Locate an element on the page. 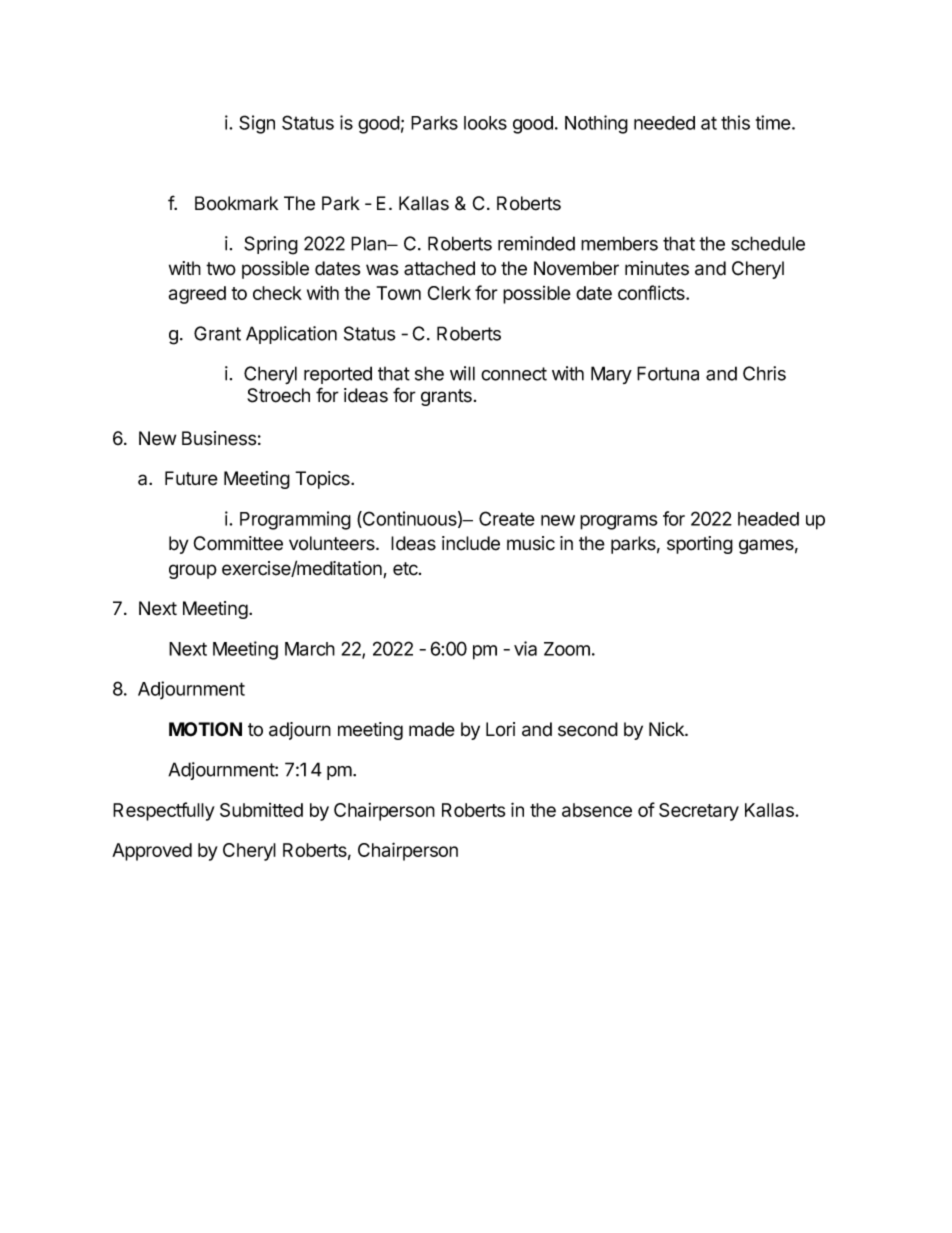 This image has height=1233, width=952. agreed is located at coordinates (197, 295).
